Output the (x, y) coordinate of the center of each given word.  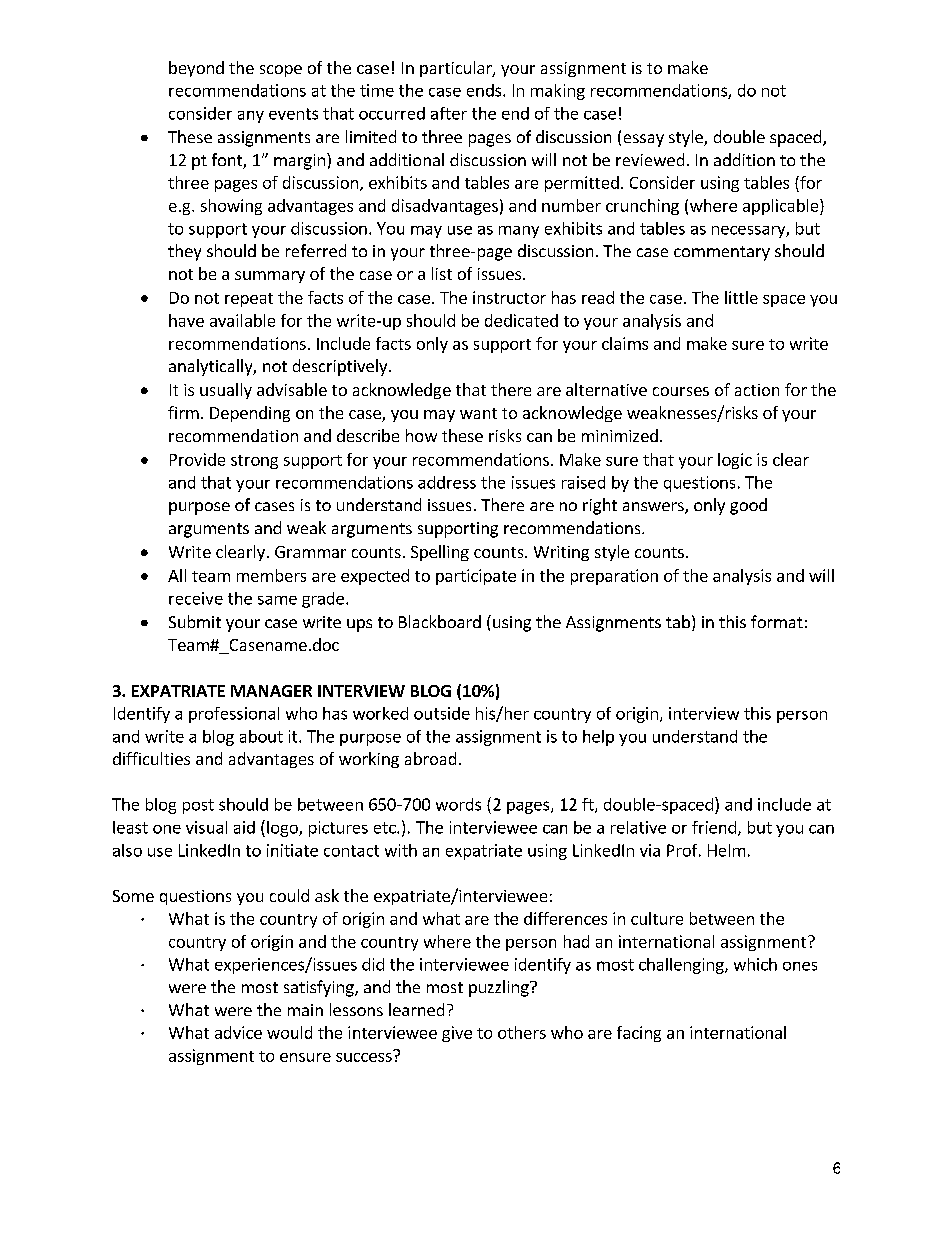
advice (238, 1032)
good (748, 506)
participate (476, 577)
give (457, 1034)
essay (644, 140)
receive (196, 598)
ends (485, 90)
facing (639, 1034)
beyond (196, 69)
